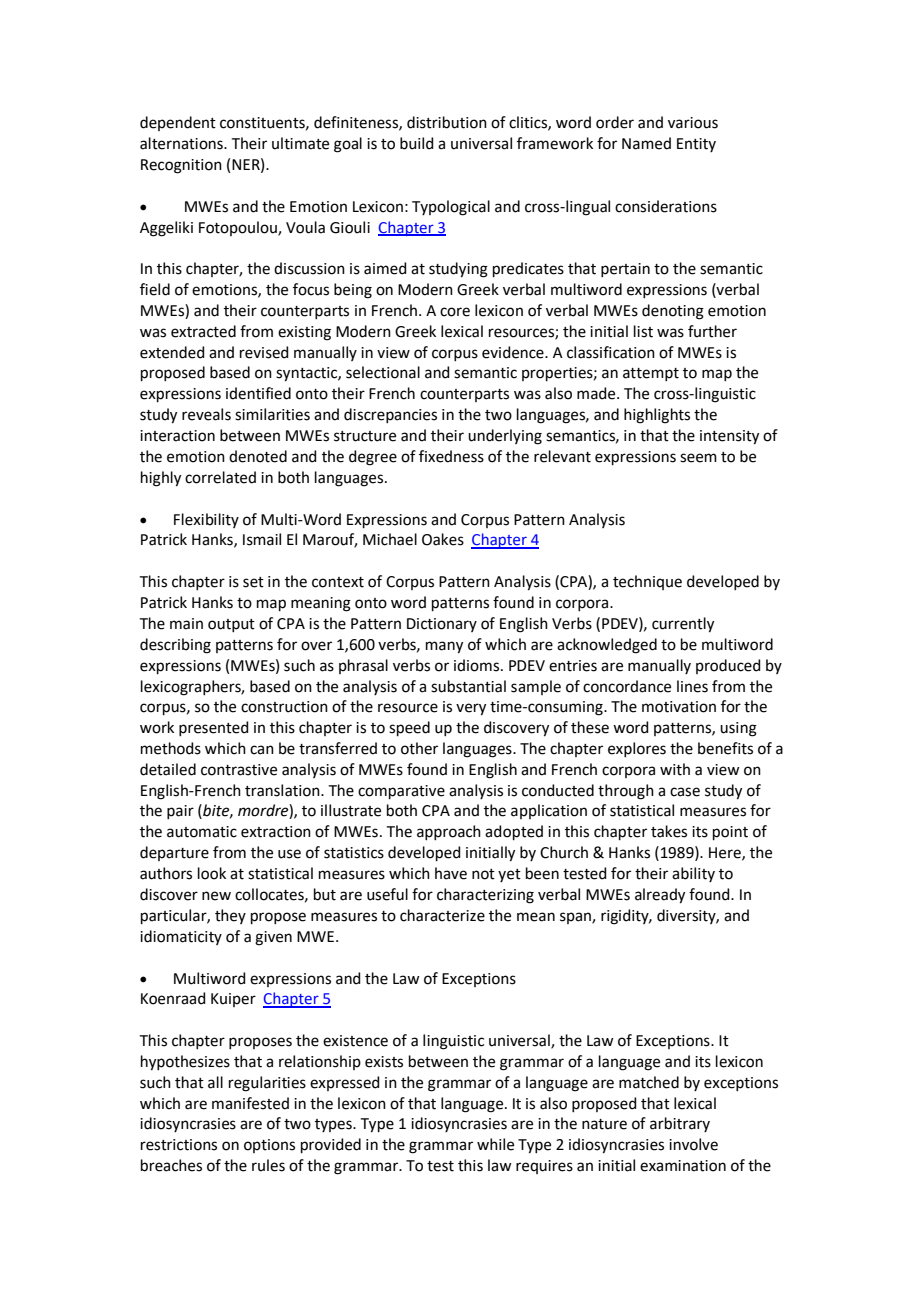 This screenshot has height=1308, width=924. Describe the element at coordinates (646, 143) in the screenshot. I see `Named` at that location.
